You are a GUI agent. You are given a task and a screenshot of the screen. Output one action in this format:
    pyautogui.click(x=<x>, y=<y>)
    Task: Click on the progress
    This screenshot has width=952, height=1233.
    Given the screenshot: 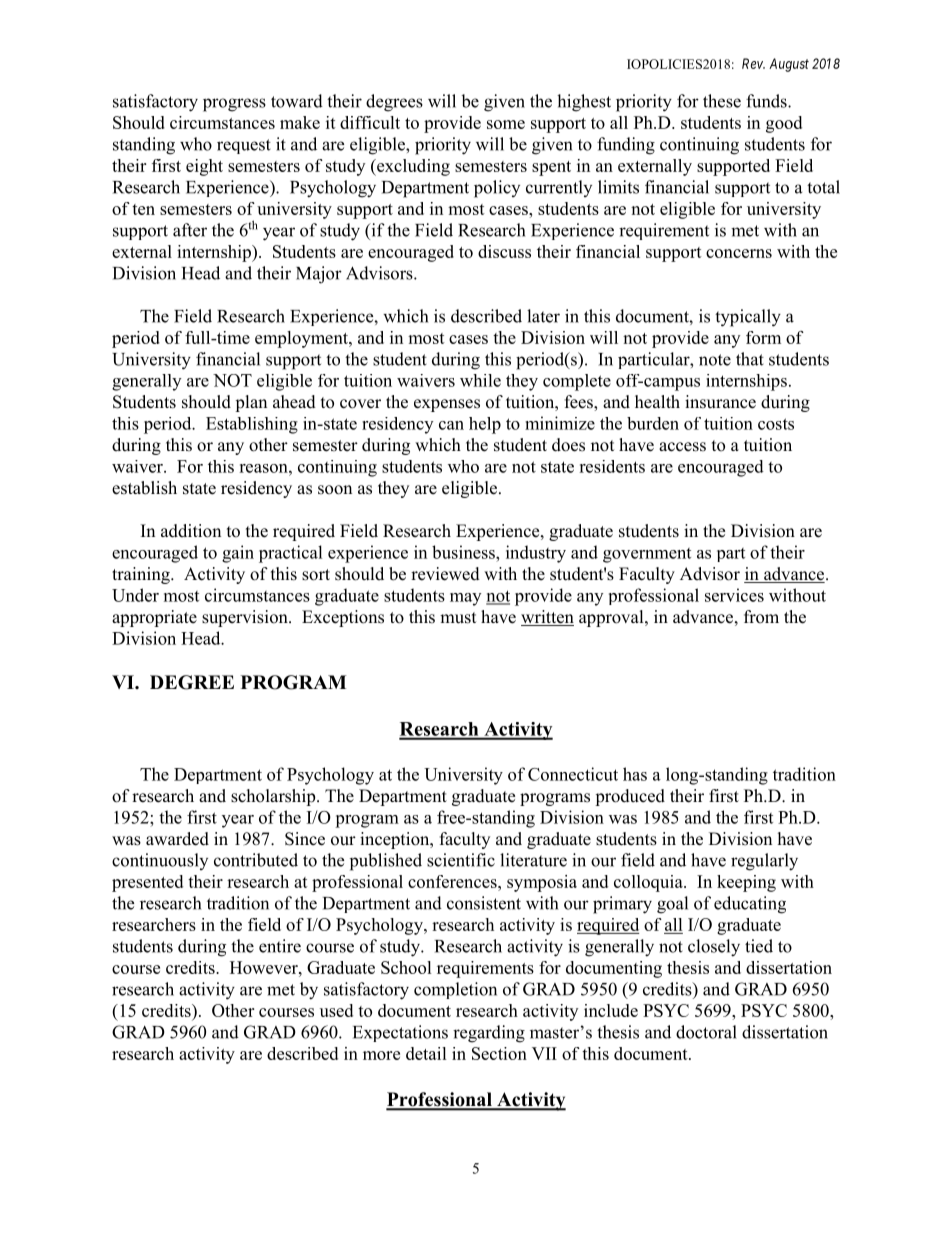 What is the action you would take?
    pyautogui.click(x=234, y=105)
